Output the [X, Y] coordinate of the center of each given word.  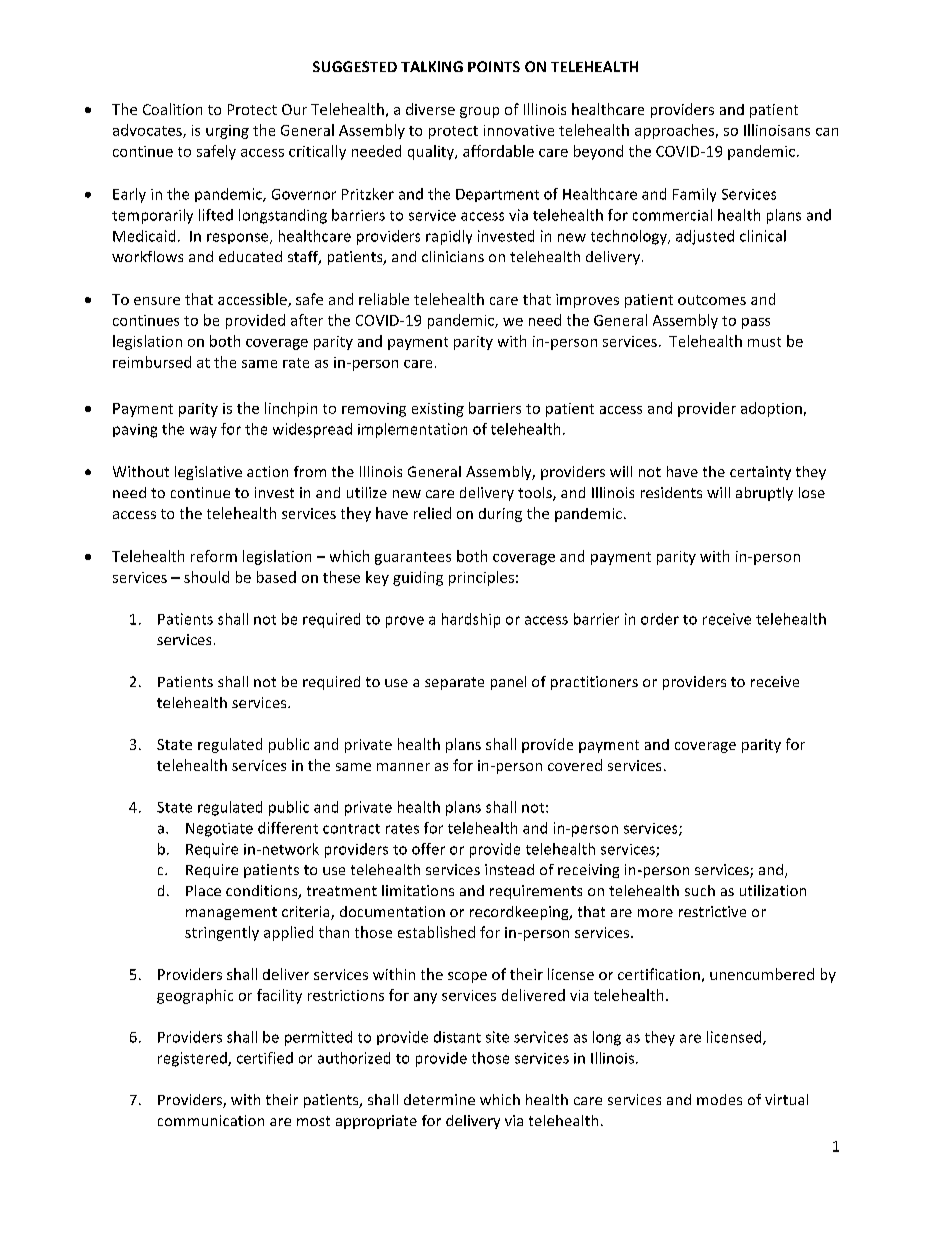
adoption [771, 409]
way [203, 432]
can [827, 132]
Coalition [172, 109]
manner [403, 767]
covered [575, 765]
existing [438, 410]
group [479, 112]
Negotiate [219, 830]
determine [439, 1099]
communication [211, 1120]
